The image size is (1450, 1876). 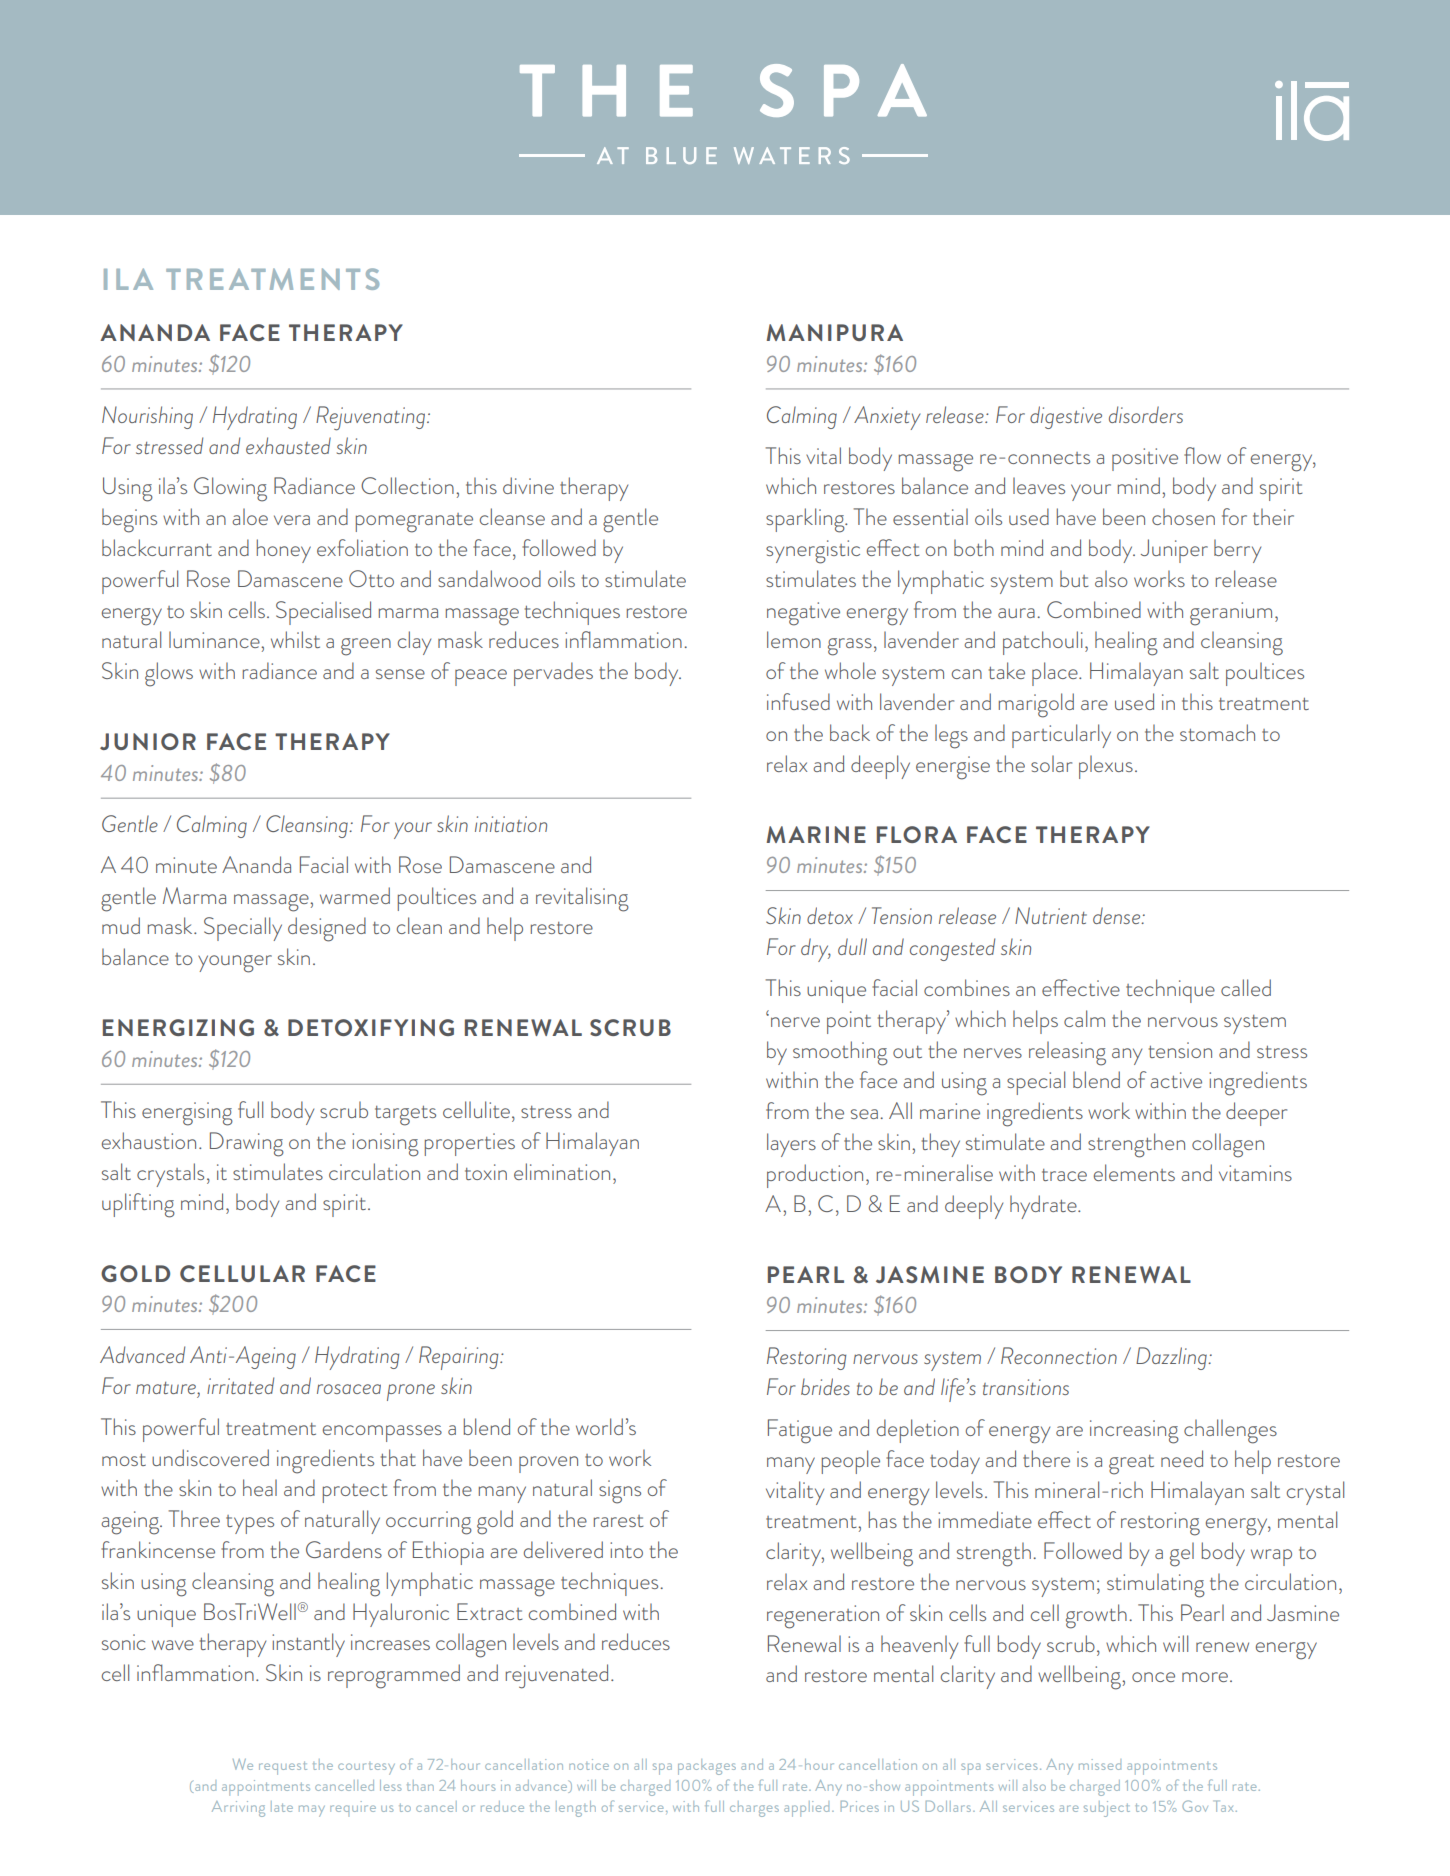 What do you see at coordinates (1176, 1080) in the document?
I see `active` at bounding box center [1176, 1080].
